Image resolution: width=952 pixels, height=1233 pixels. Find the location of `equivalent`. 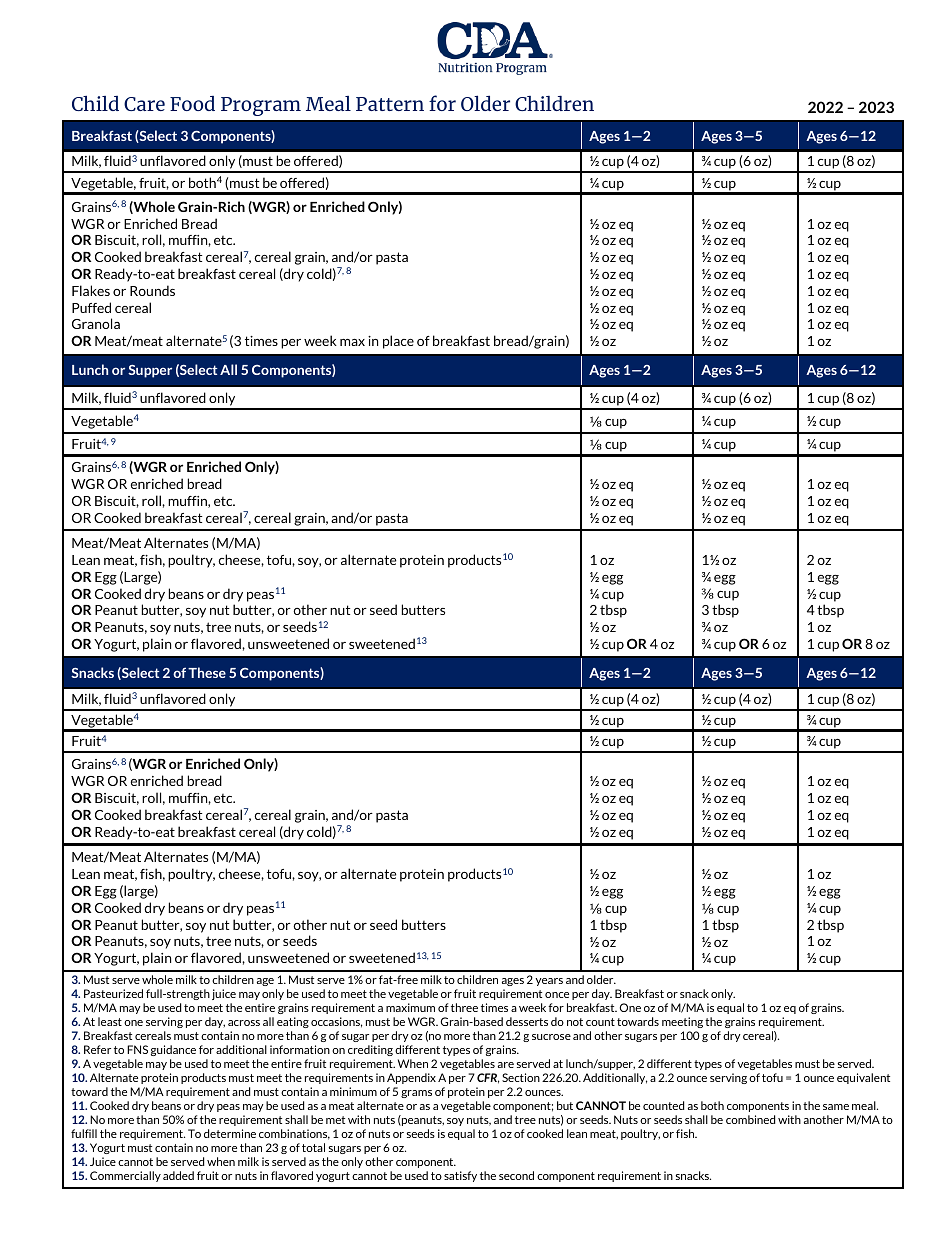

equivalent is located at coordinates (863, 1078).
